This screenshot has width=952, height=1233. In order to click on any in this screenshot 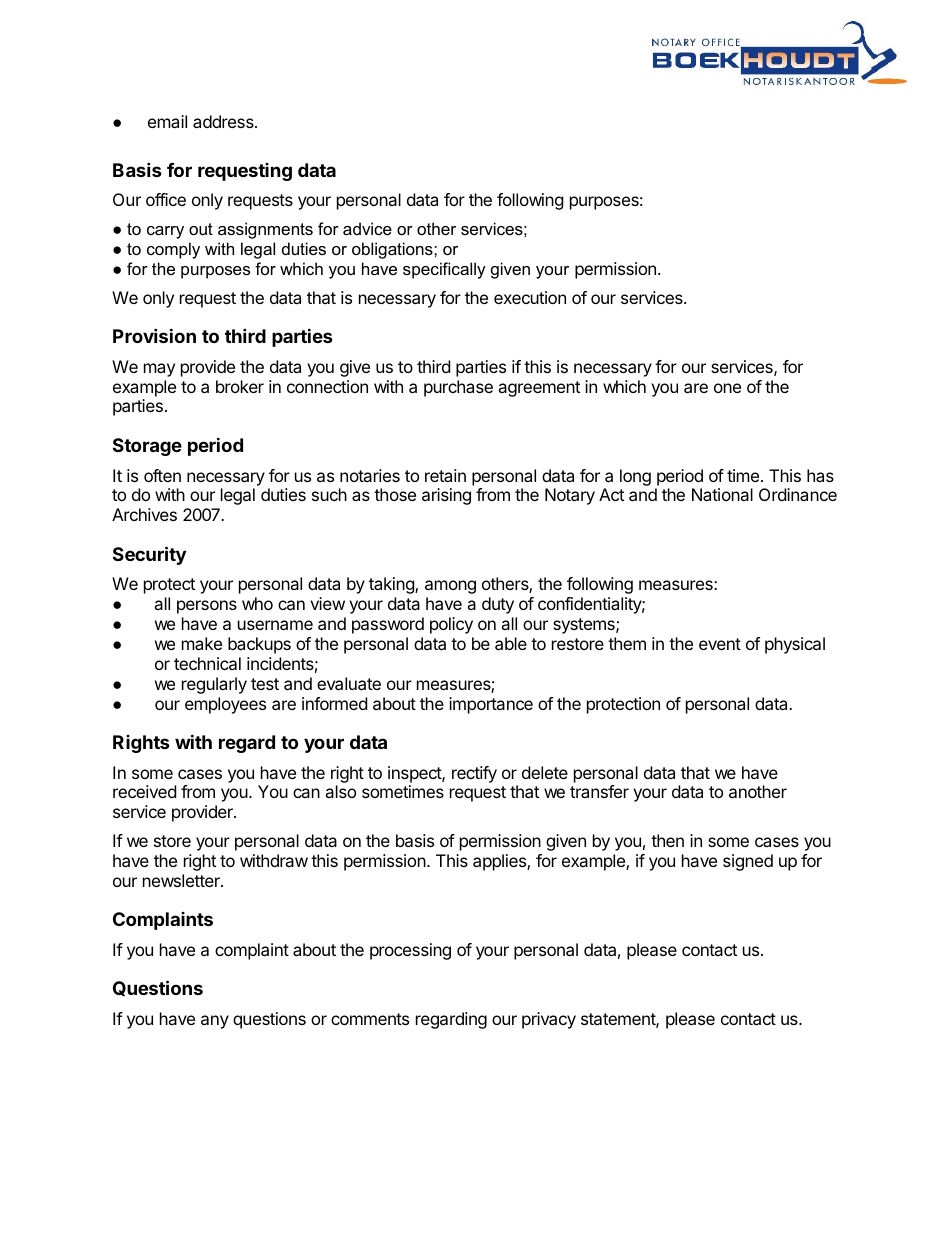, I will do `click(215, 1022)`.
